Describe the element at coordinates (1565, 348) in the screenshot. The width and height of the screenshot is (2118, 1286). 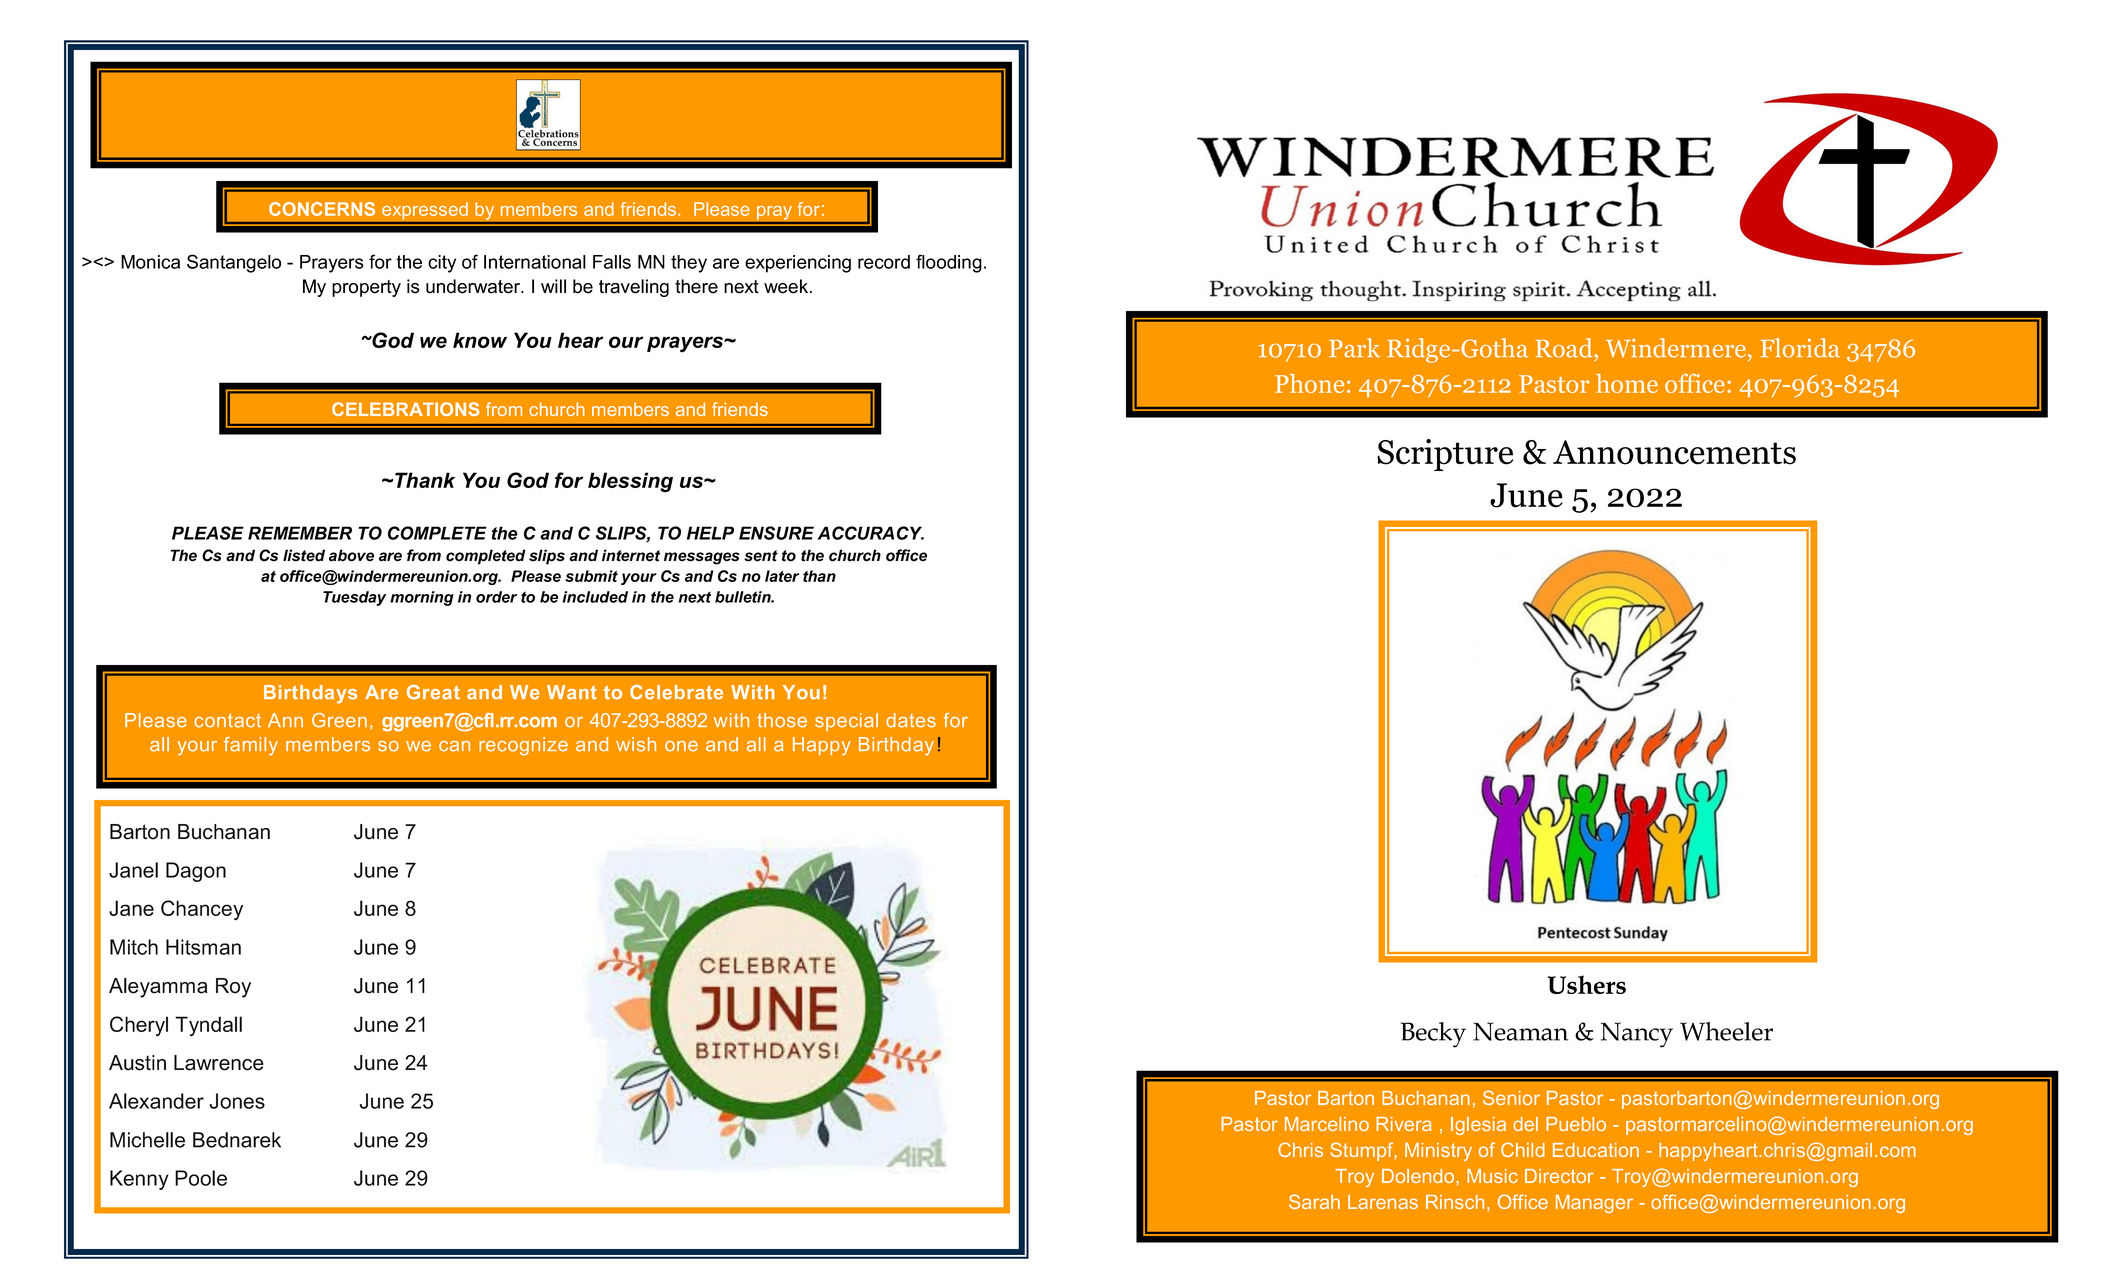
I see `Road` at that location.
